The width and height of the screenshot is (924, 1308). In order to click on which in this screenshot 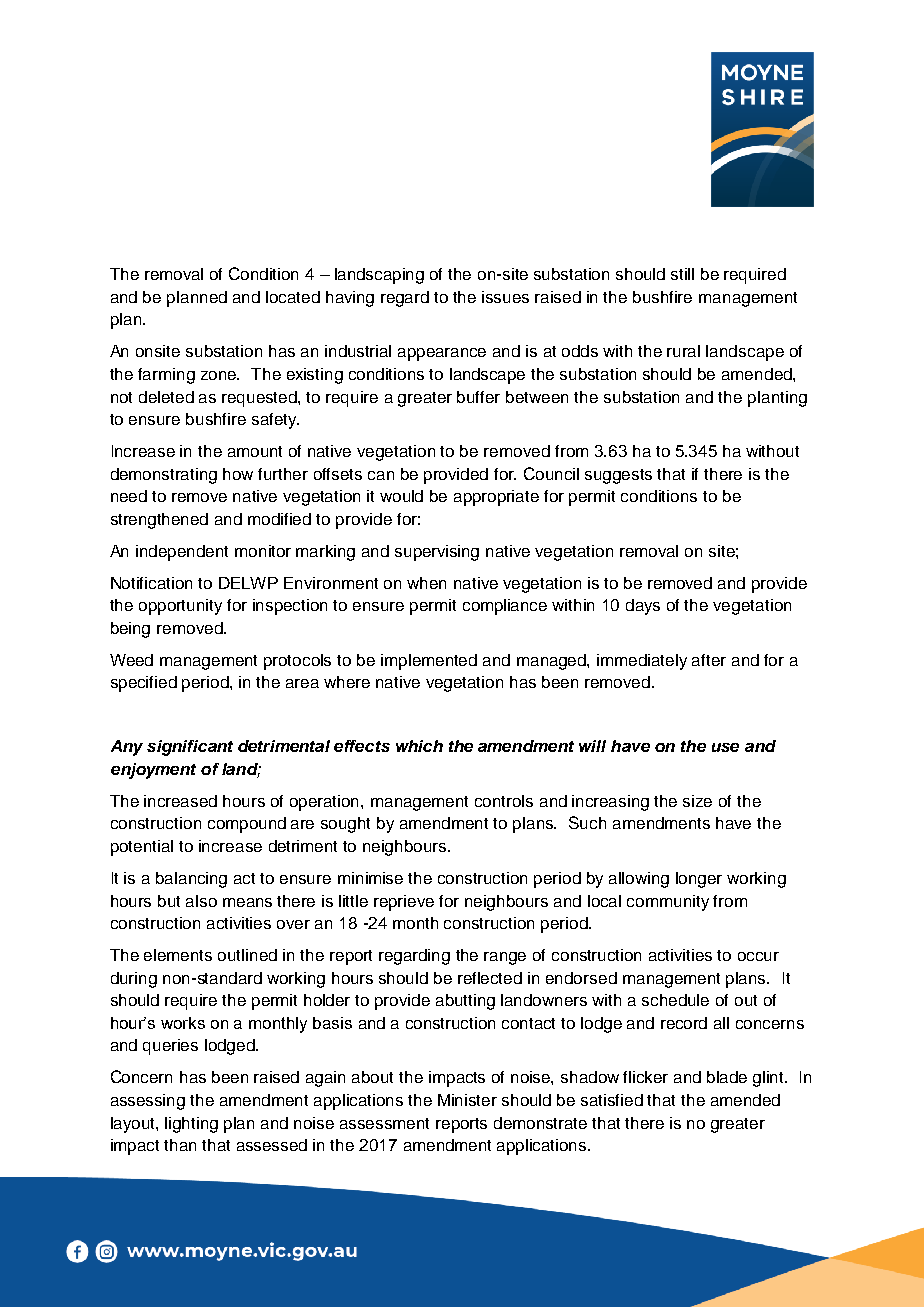, I will do `click(419, 746)`.
